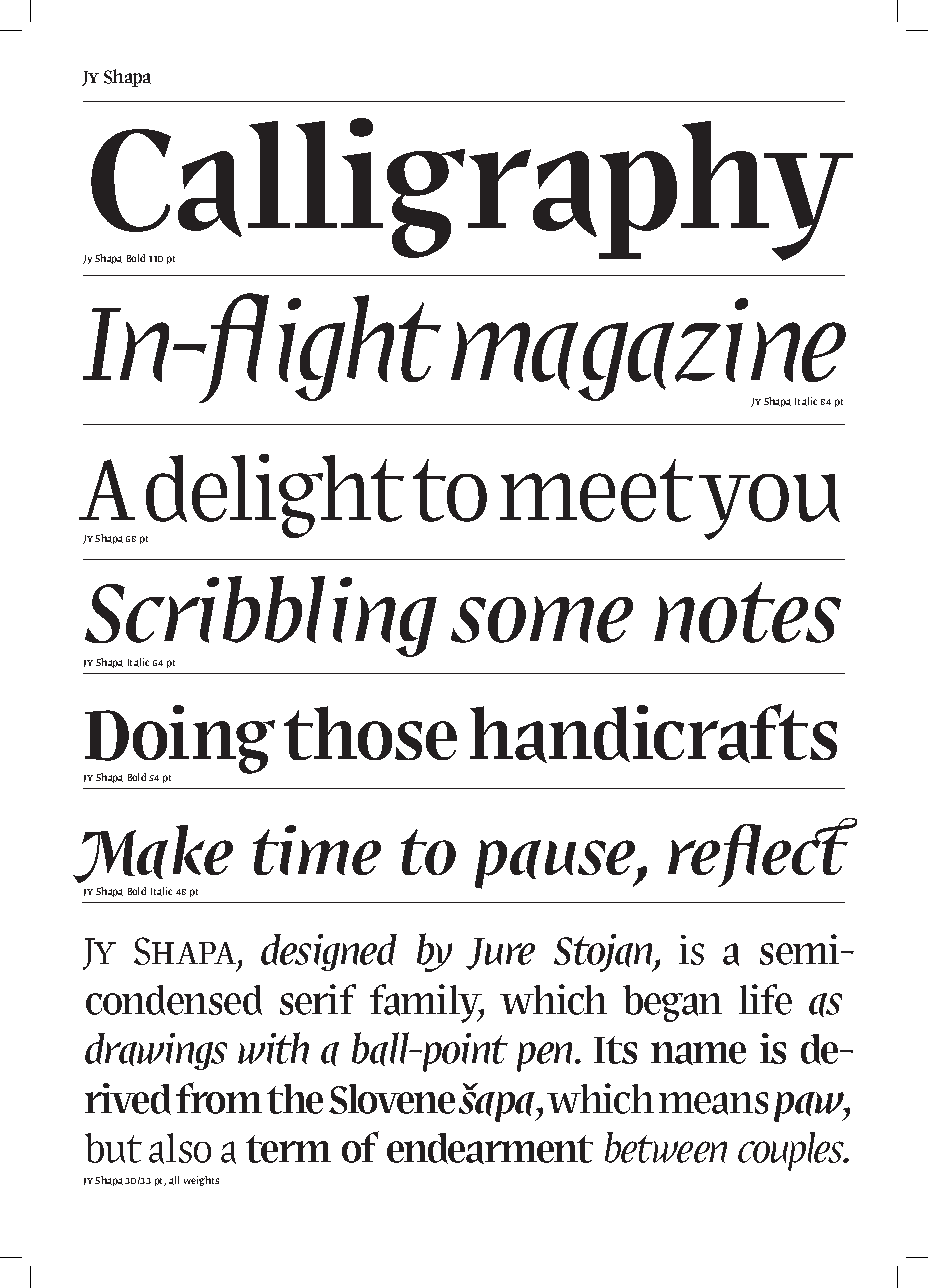 The image size is (928, 1288). What do you see at coordinates (500, 954) in the screenshot?
I see `Jure` at bounding box center [500, 954].
